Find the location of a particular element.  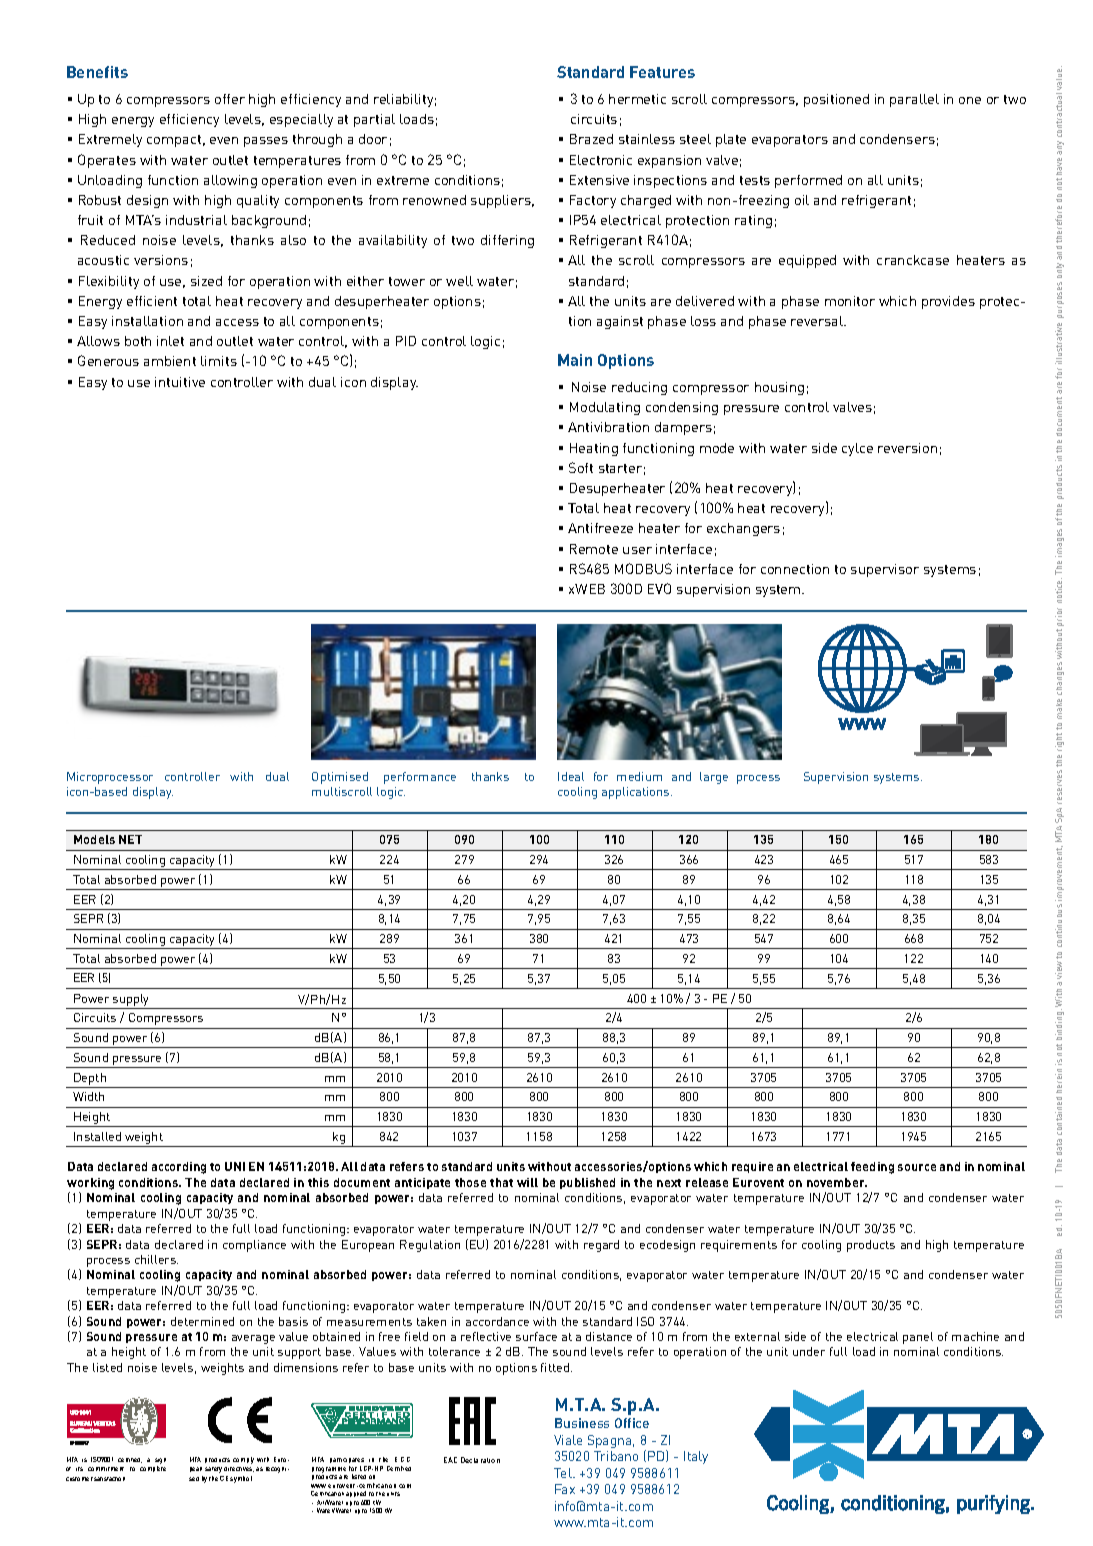

intuitive is located at coordinates (180, 382).
